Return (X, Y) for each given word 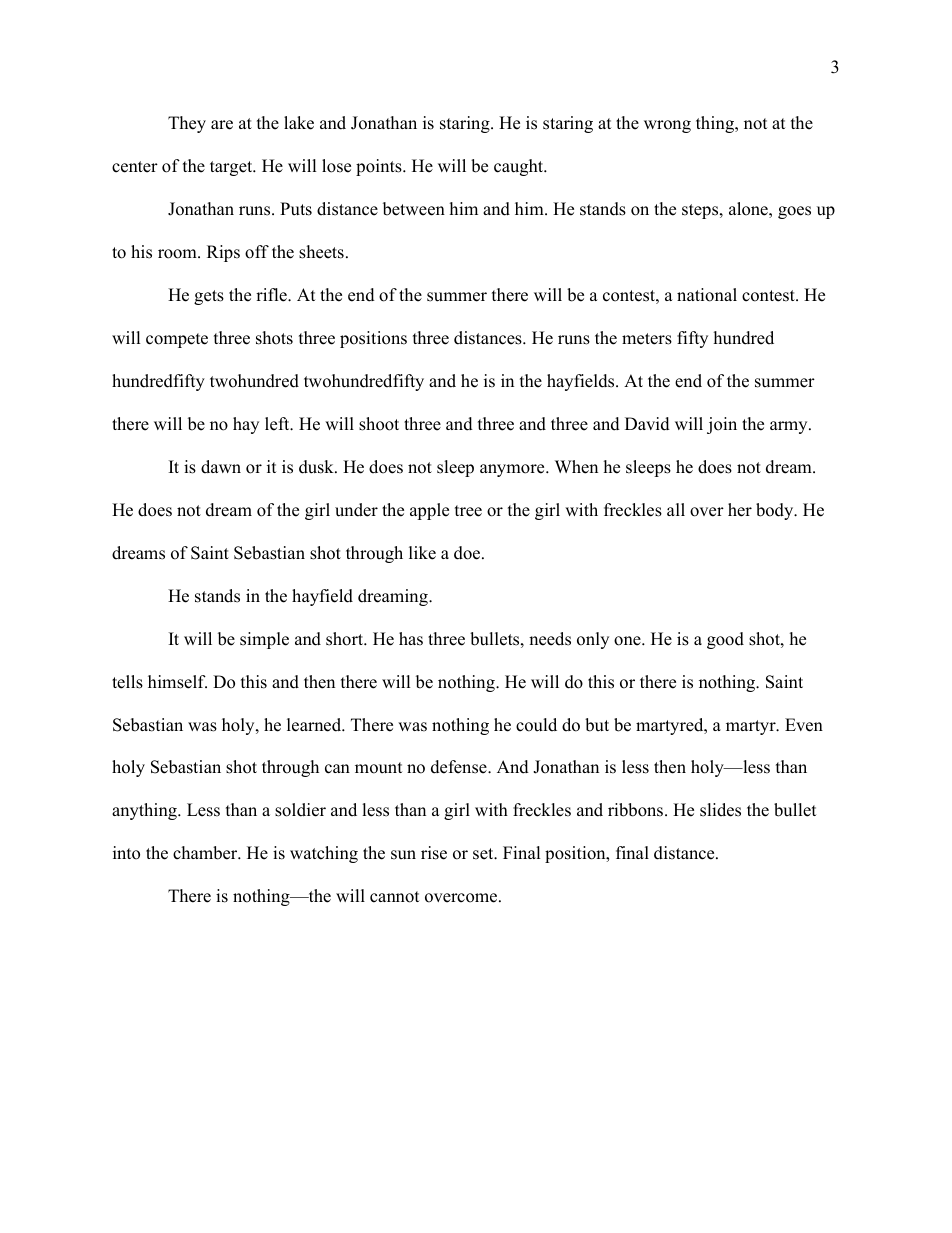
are (222, 125)
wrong (667, 126)
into (126, 853)
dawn (221, 467)
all (676, 509)
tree (468, 511)
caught (520, 167)
